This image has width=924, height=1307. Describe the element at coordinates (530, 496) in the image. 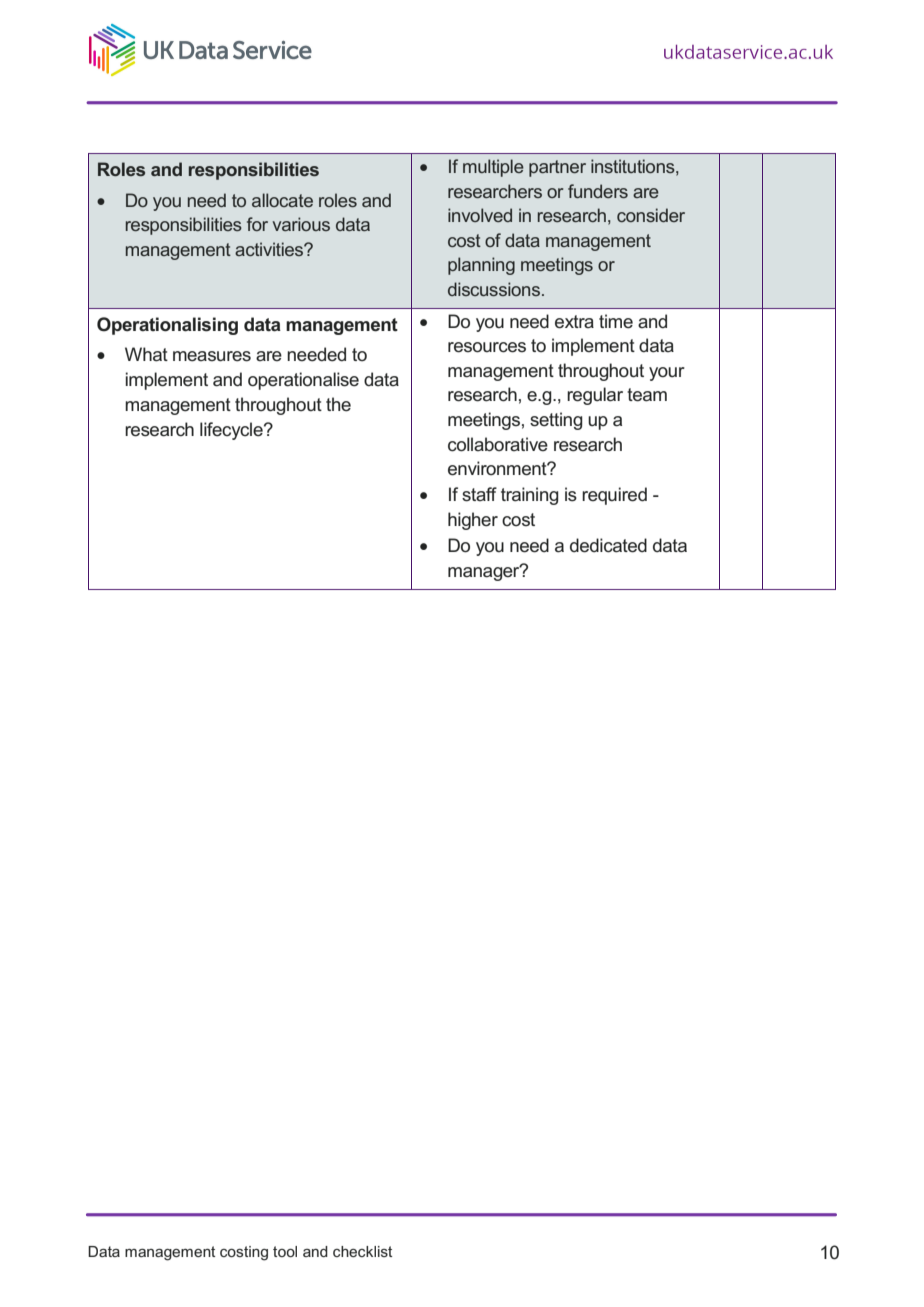

I see `training` at that location.
